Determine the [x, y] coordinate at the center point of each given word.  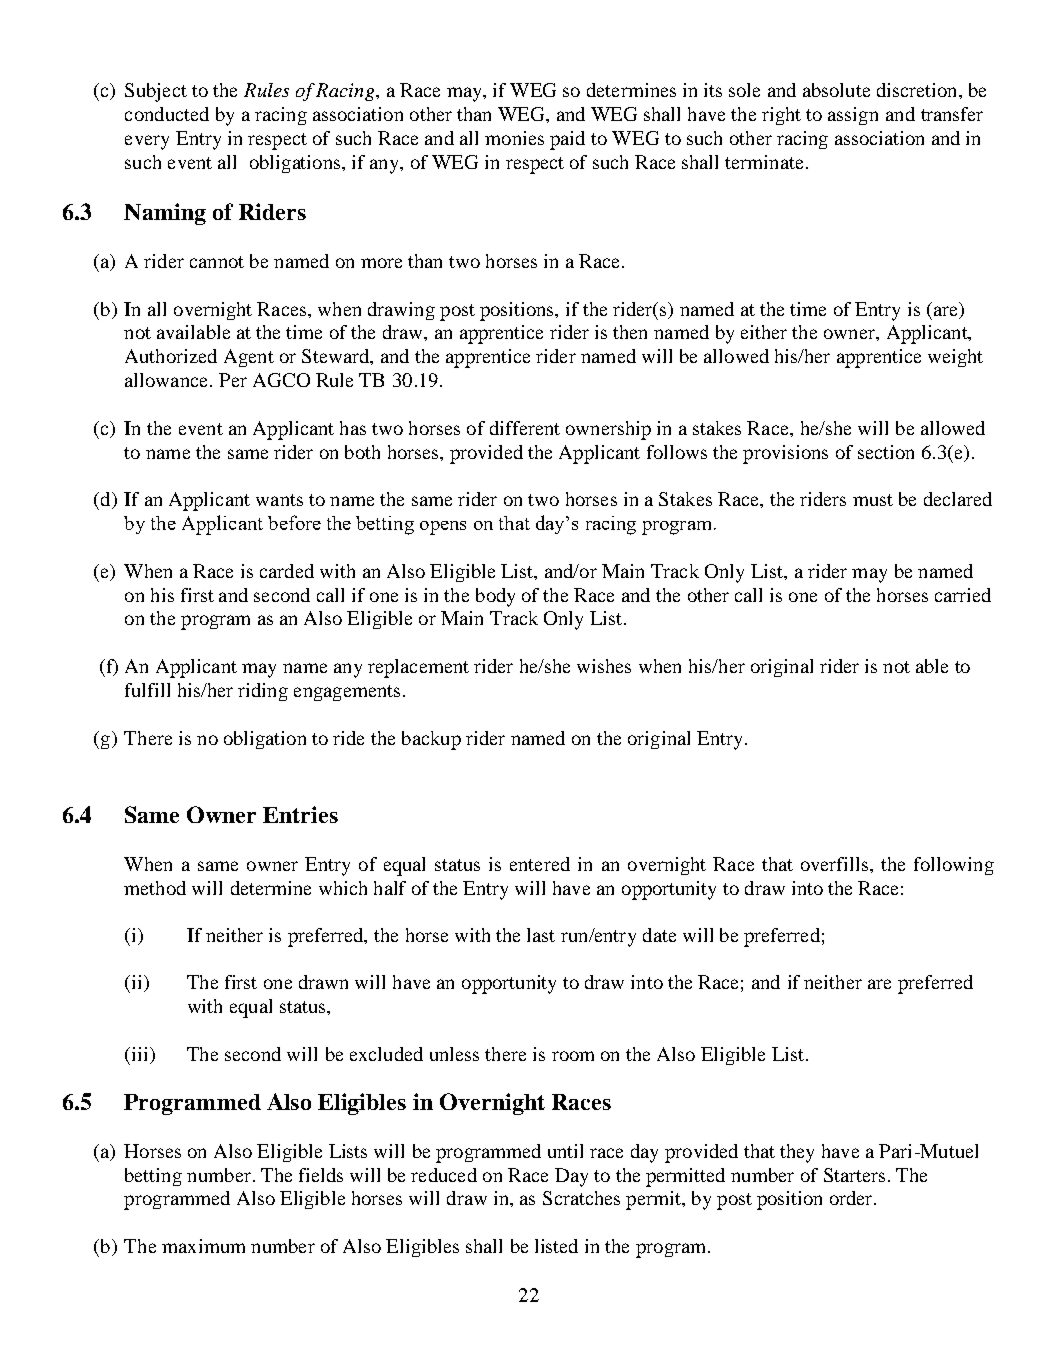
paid [567, 140]
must [873, 500]
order [852, 1198]
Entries [300, 814]
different [525, 428]
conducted [167, 114]
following [954, 866]
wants [279, 500]
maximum [203, 1246]
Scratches [581, 1198]
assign [853, 116]
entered [540, 864]
